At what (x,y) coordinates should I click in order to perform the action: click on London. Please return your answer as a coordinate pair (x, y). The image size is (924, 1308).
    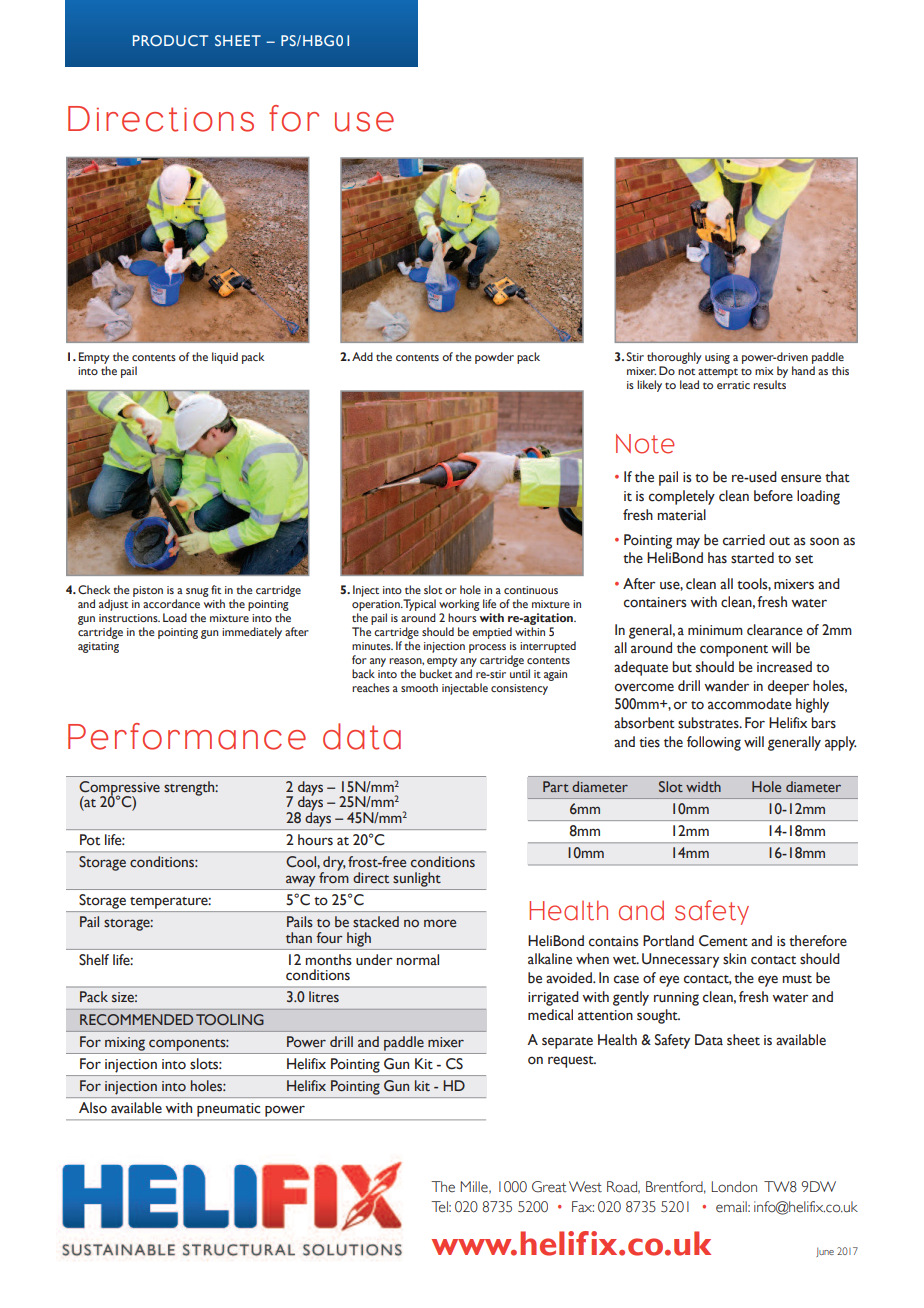
    Looking at the image, I should click on (734, 1187).
